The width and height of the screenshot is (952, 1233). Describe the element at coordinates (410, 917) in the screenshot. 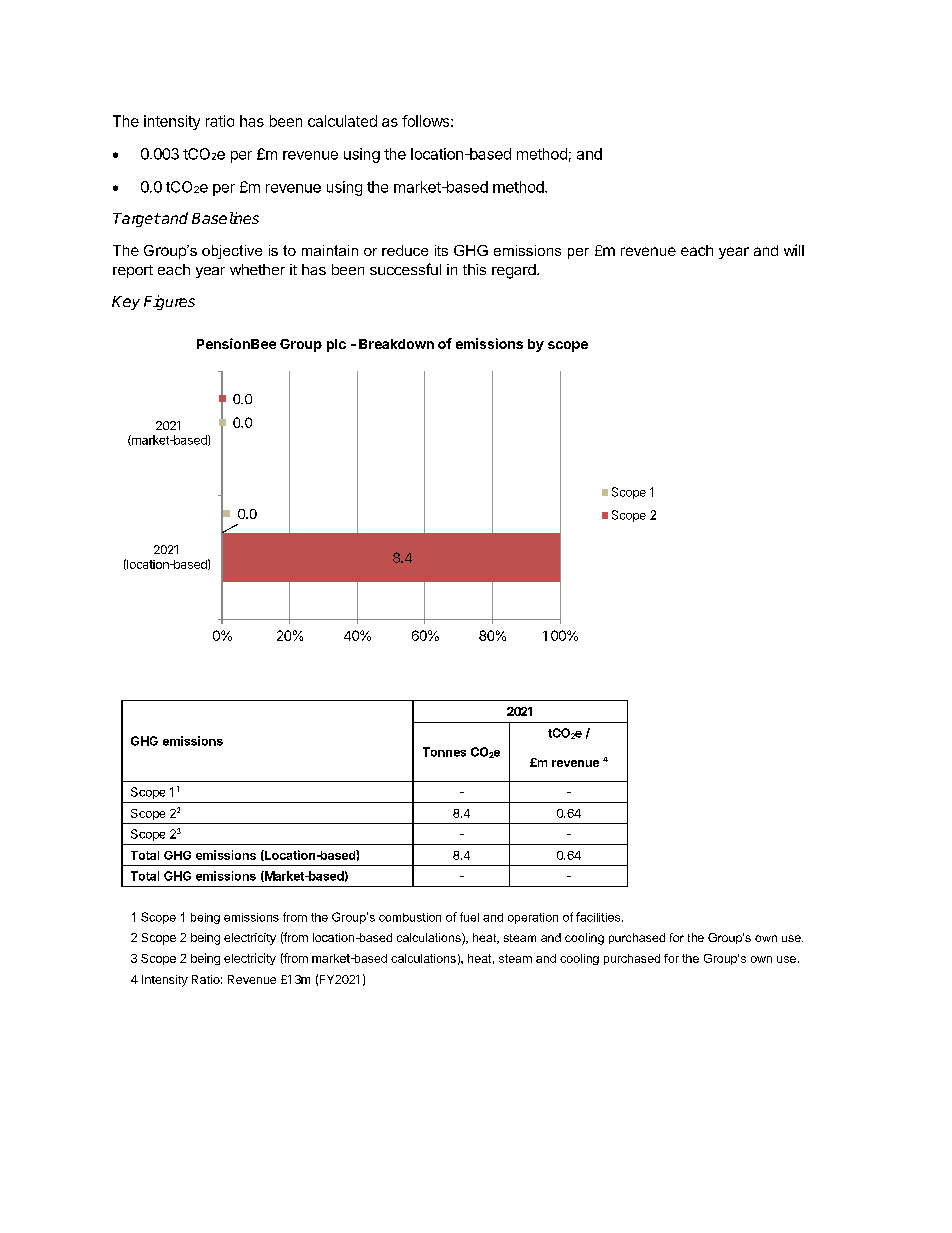

I see `combustion` at that location.
